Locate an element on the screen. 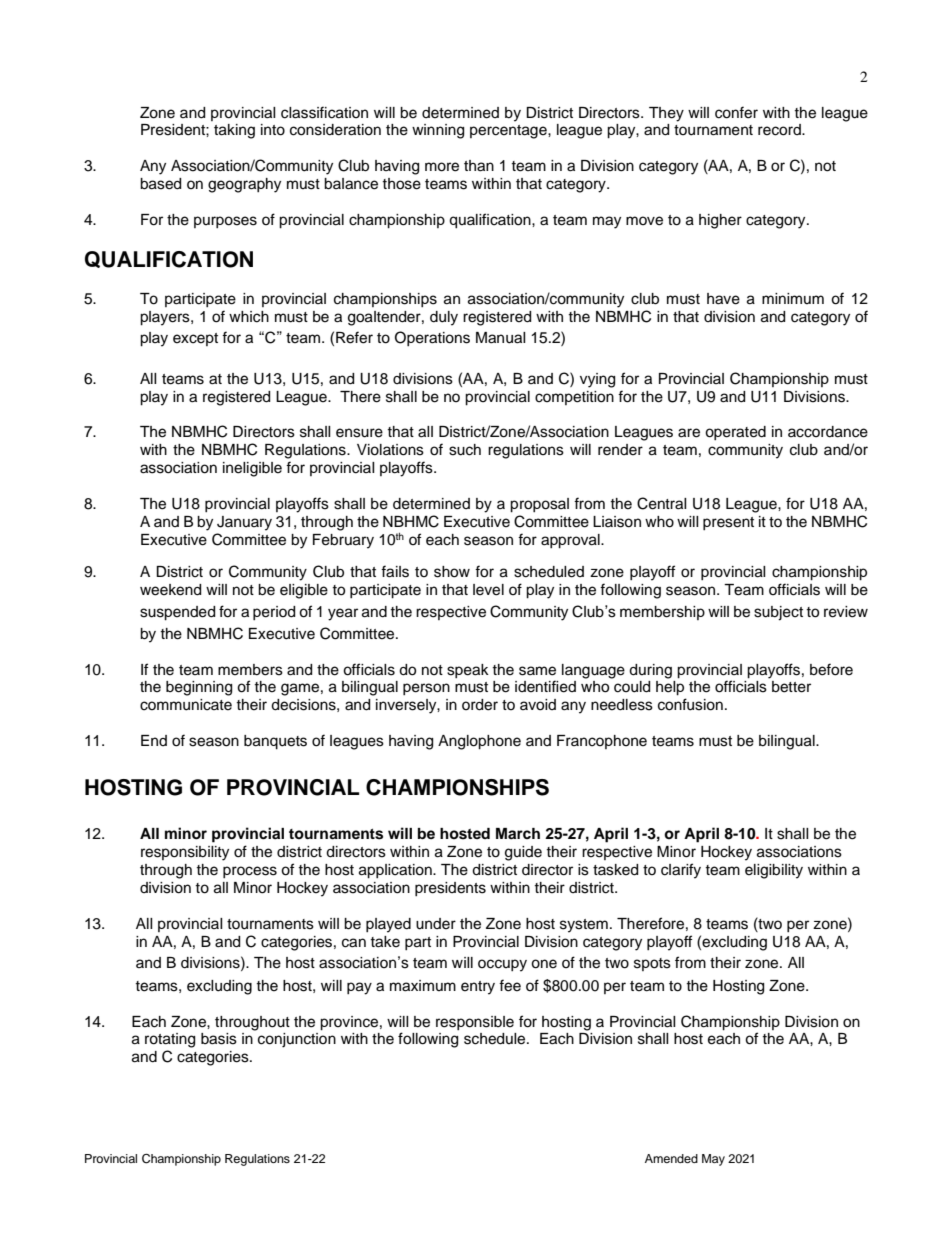 The image size is (952, 1233). process is located at coordinates (250, 872).
